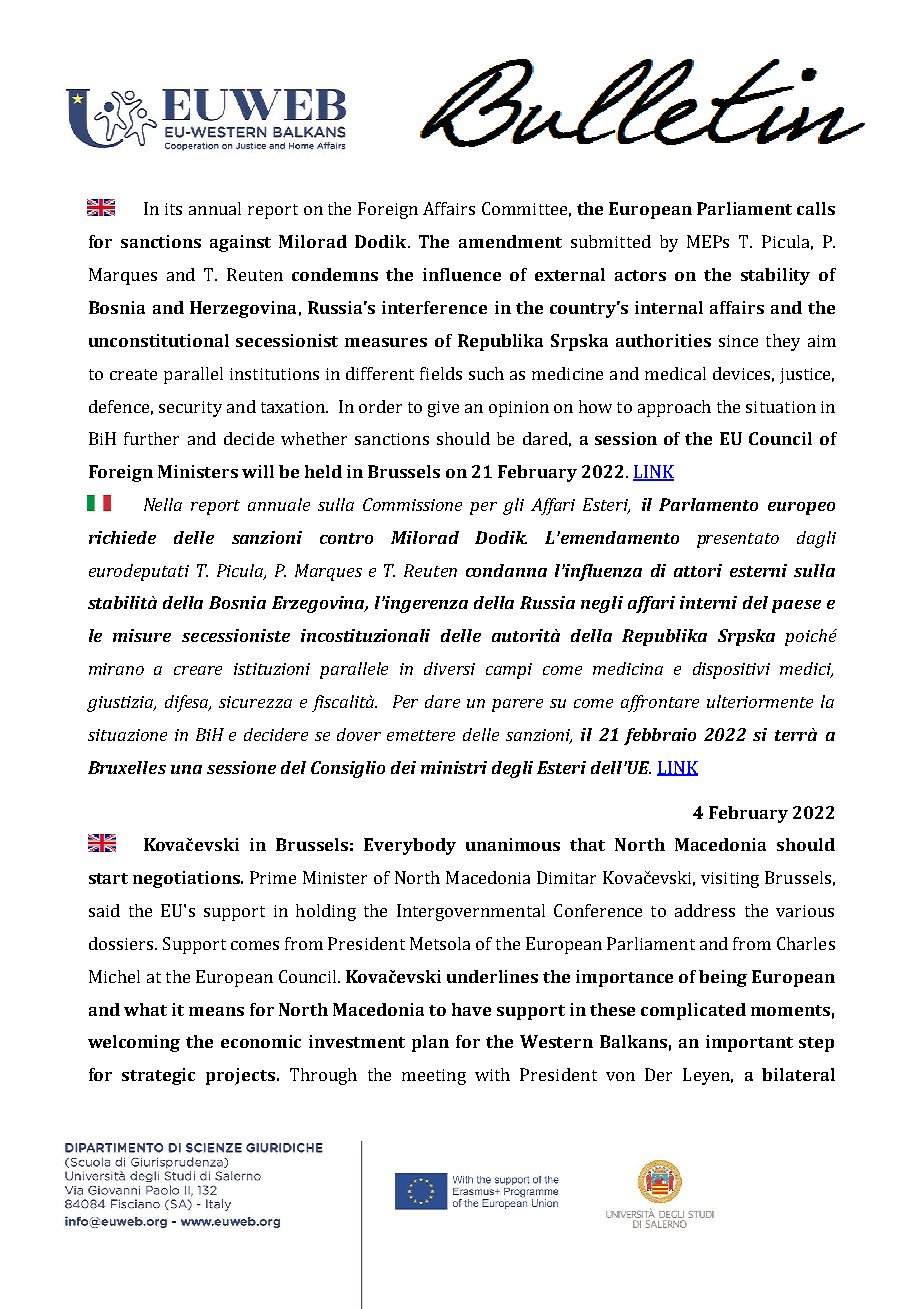 The height and width of the page is (1309, 924). What do you see at coordinates (187, 879) in the page?
I see `negotiations` at bounding box center [187, 879].
